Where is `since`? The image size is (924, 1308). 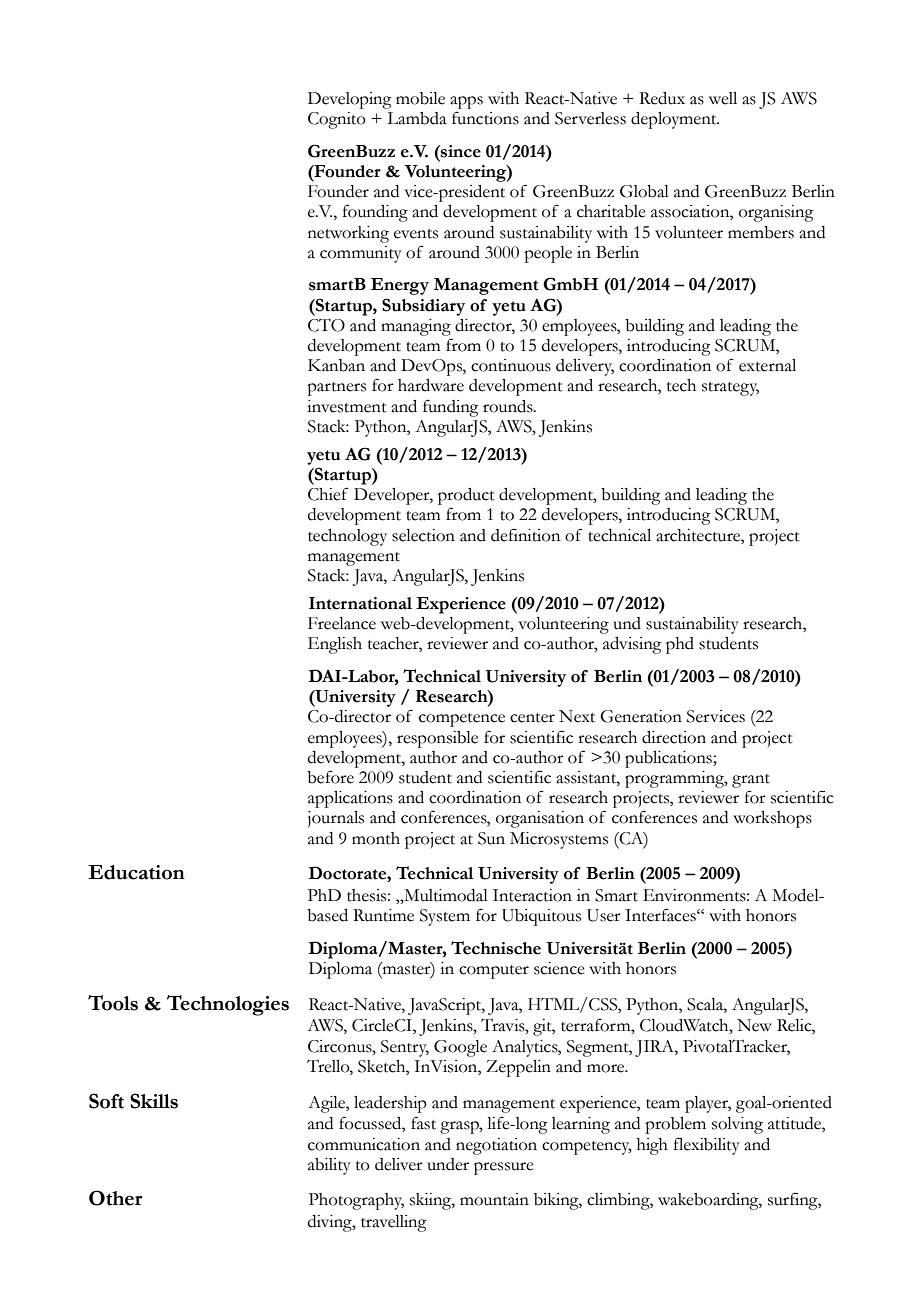 since is located at coordinates (460, 151).
